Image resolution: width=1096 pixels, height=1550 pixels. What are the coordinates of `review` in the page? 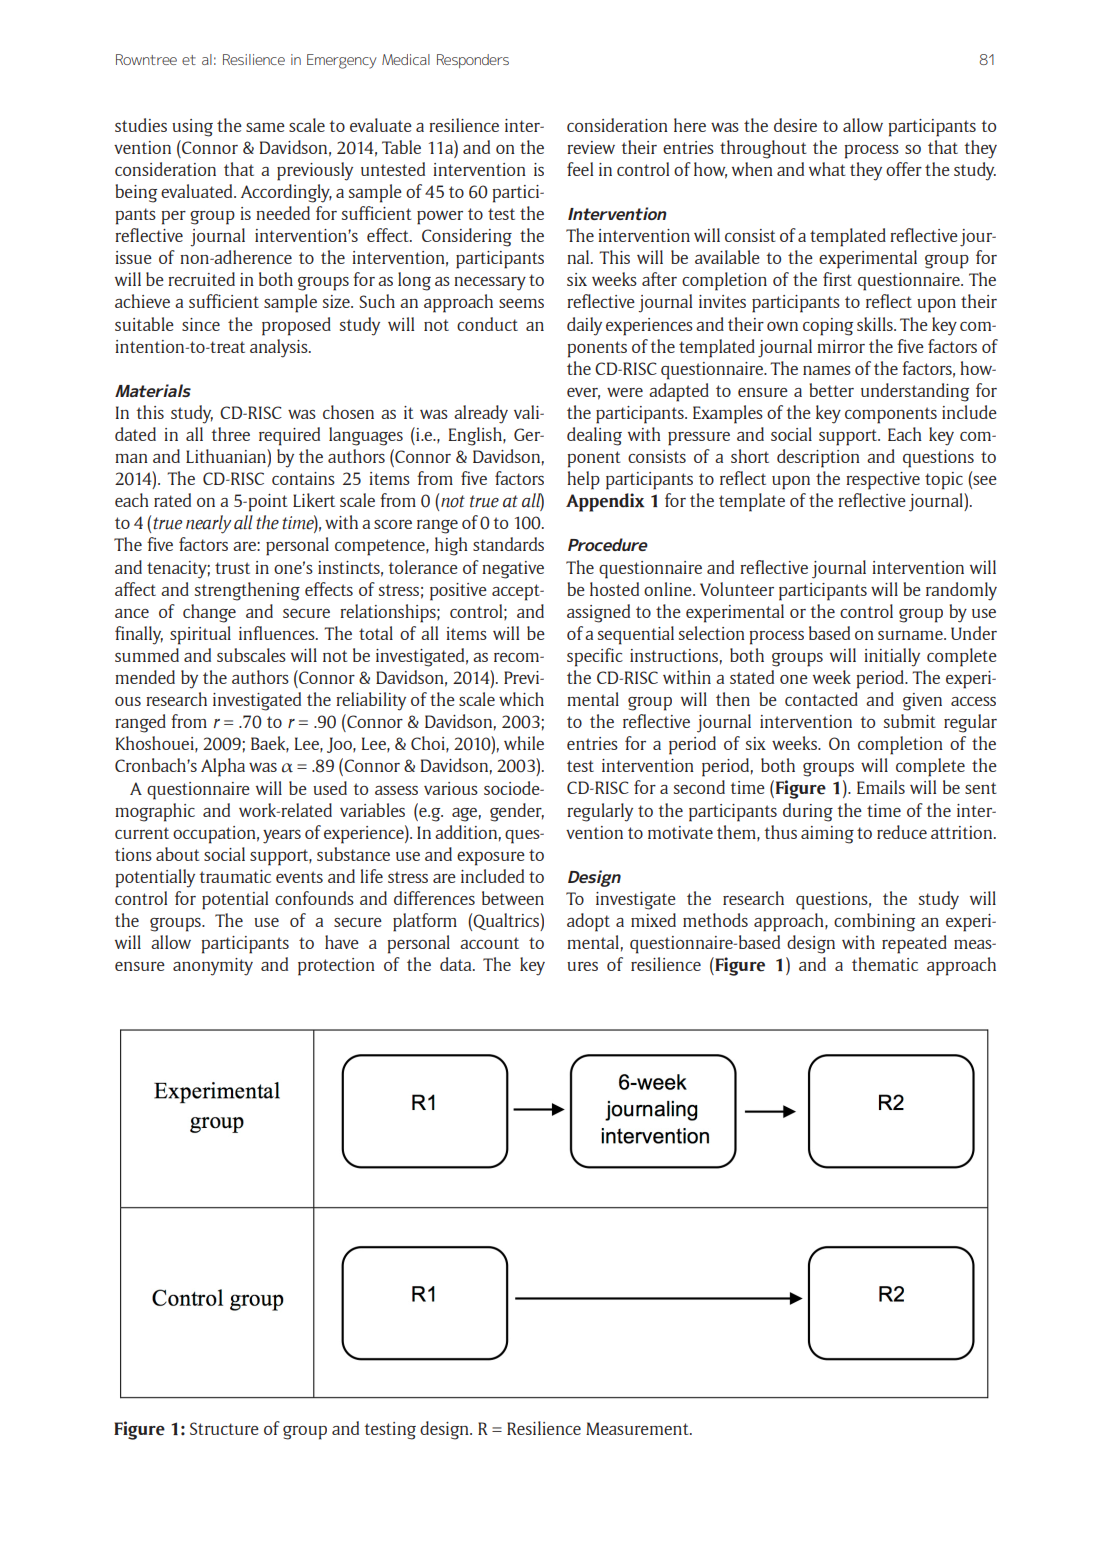 It's located at (591, 147).
